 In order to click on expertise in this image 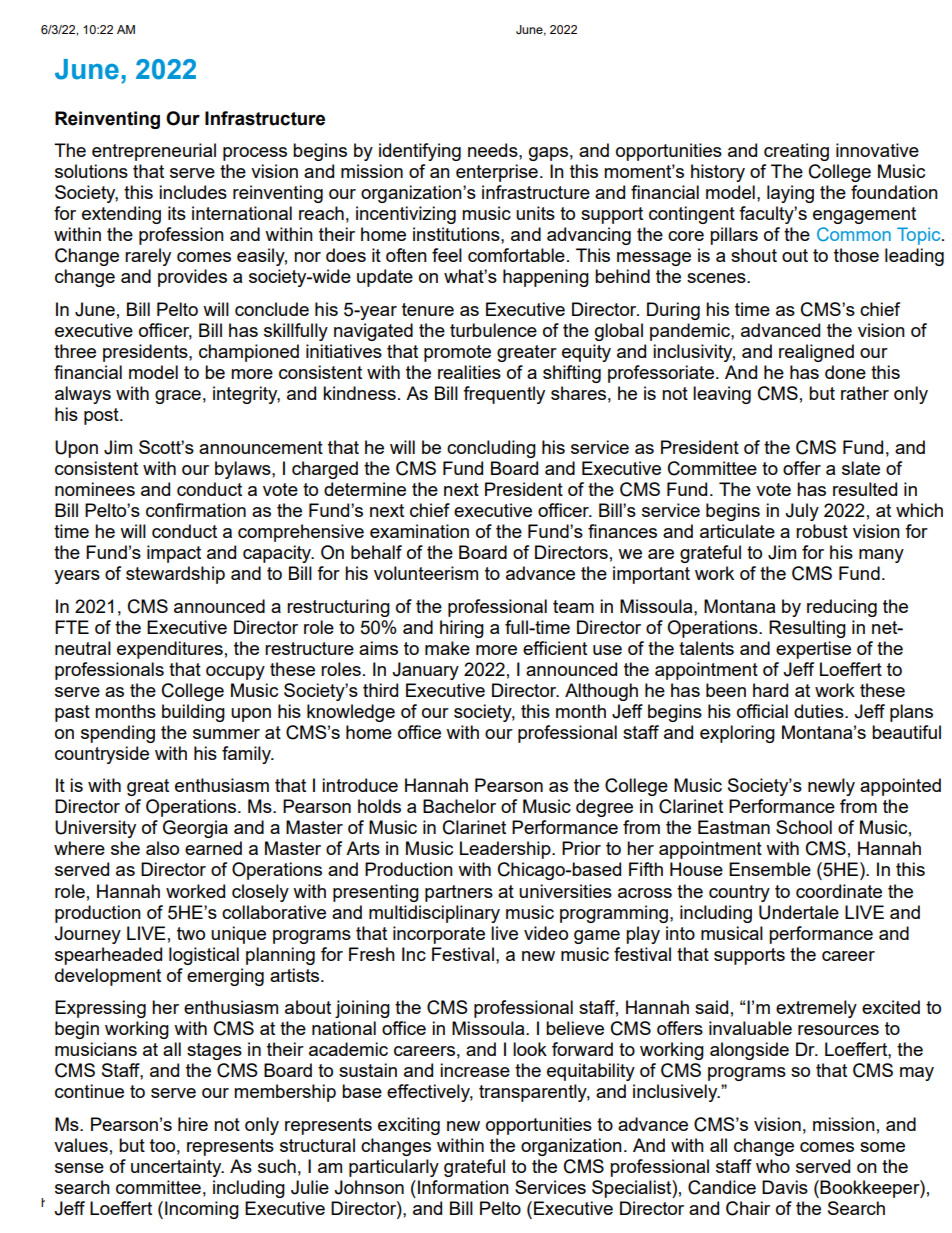, I will do `click(813, 650)`.
